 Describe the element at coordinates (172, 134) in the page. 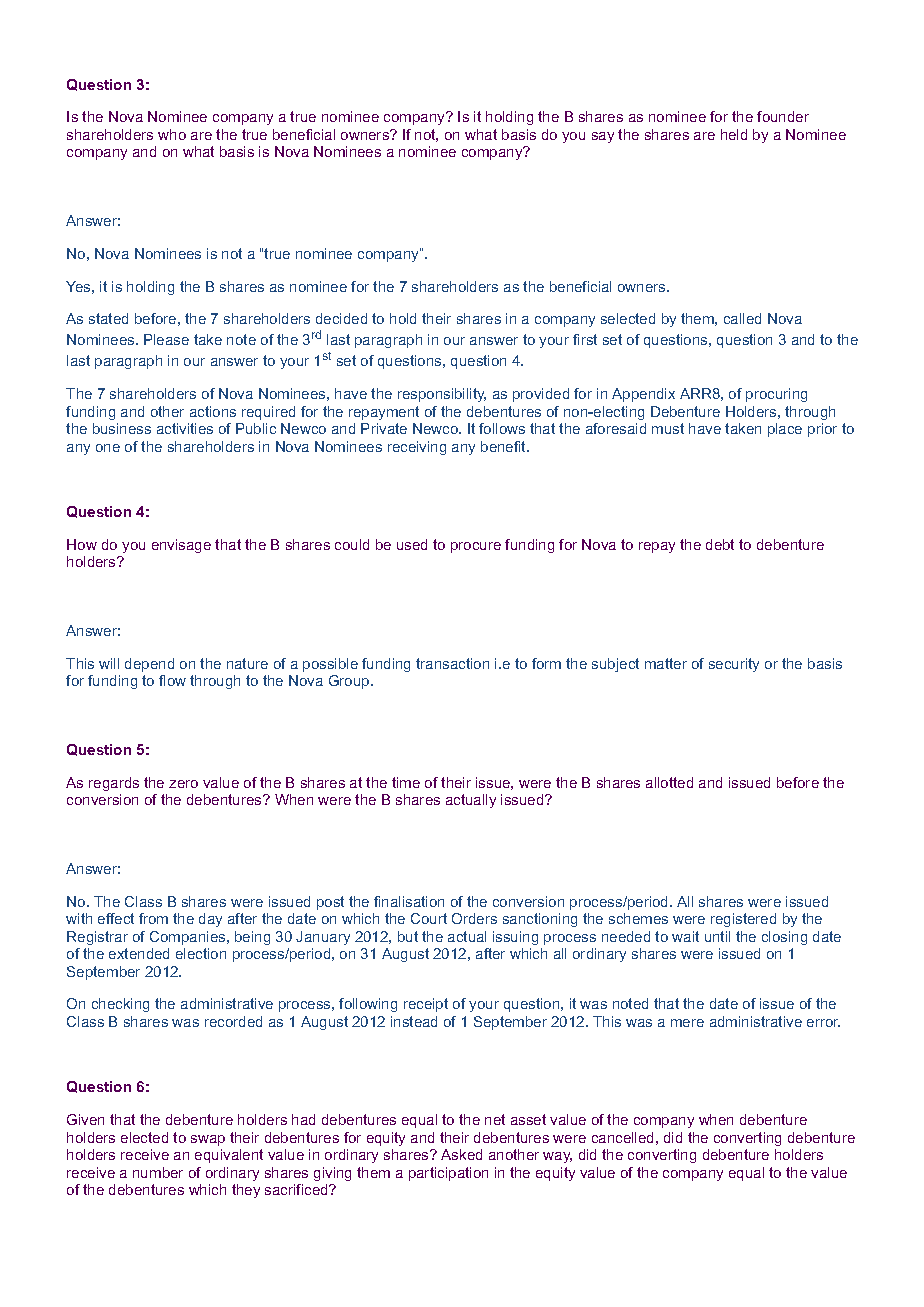

I see `who` at that location.
